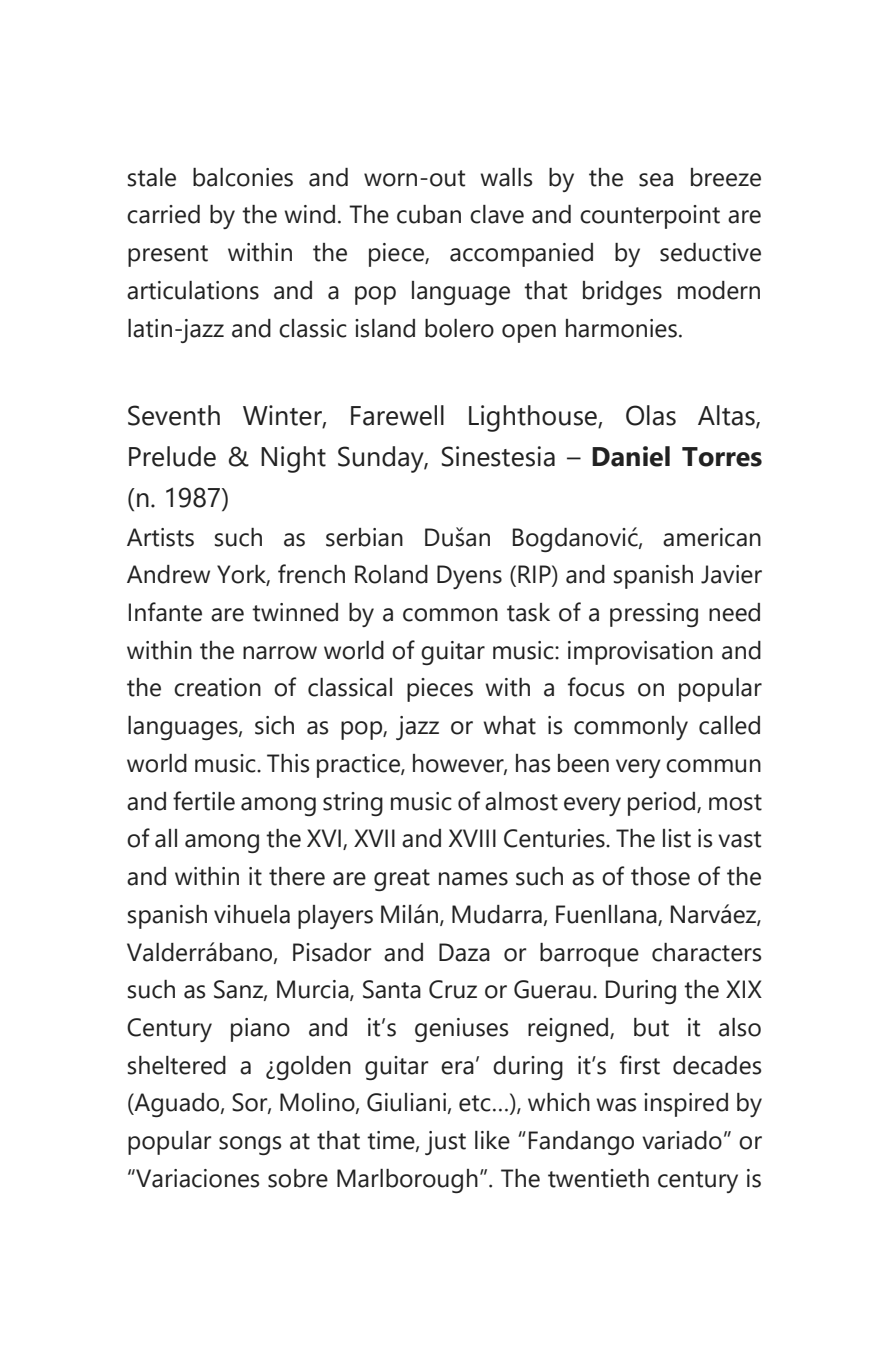  What do you see at coordinates (163, 214) in the image?
I see `carried` at bounding box center [163, 214].
